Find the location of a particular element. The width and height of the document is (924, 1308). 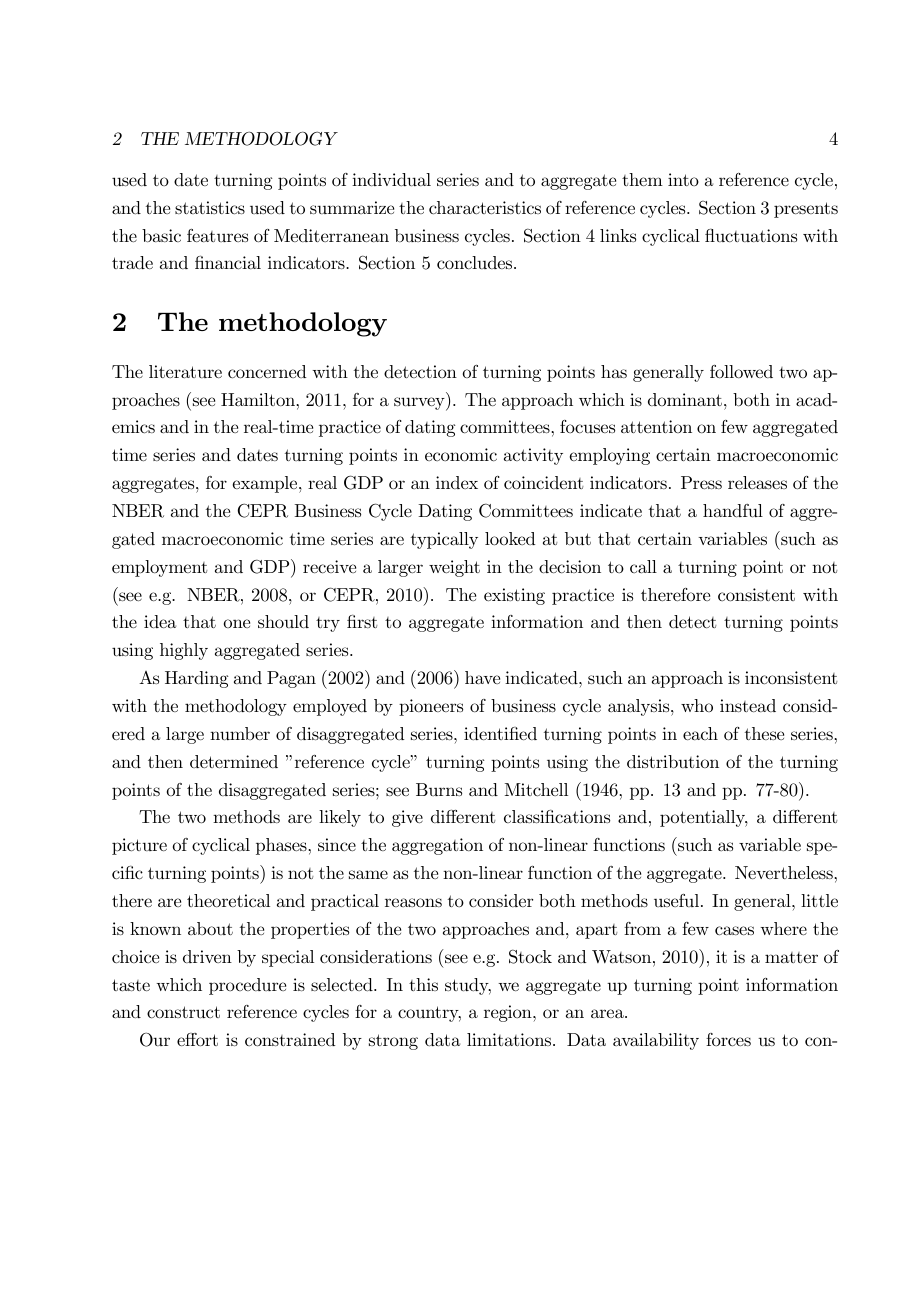

construct is located at coordinates (183, 1012).
